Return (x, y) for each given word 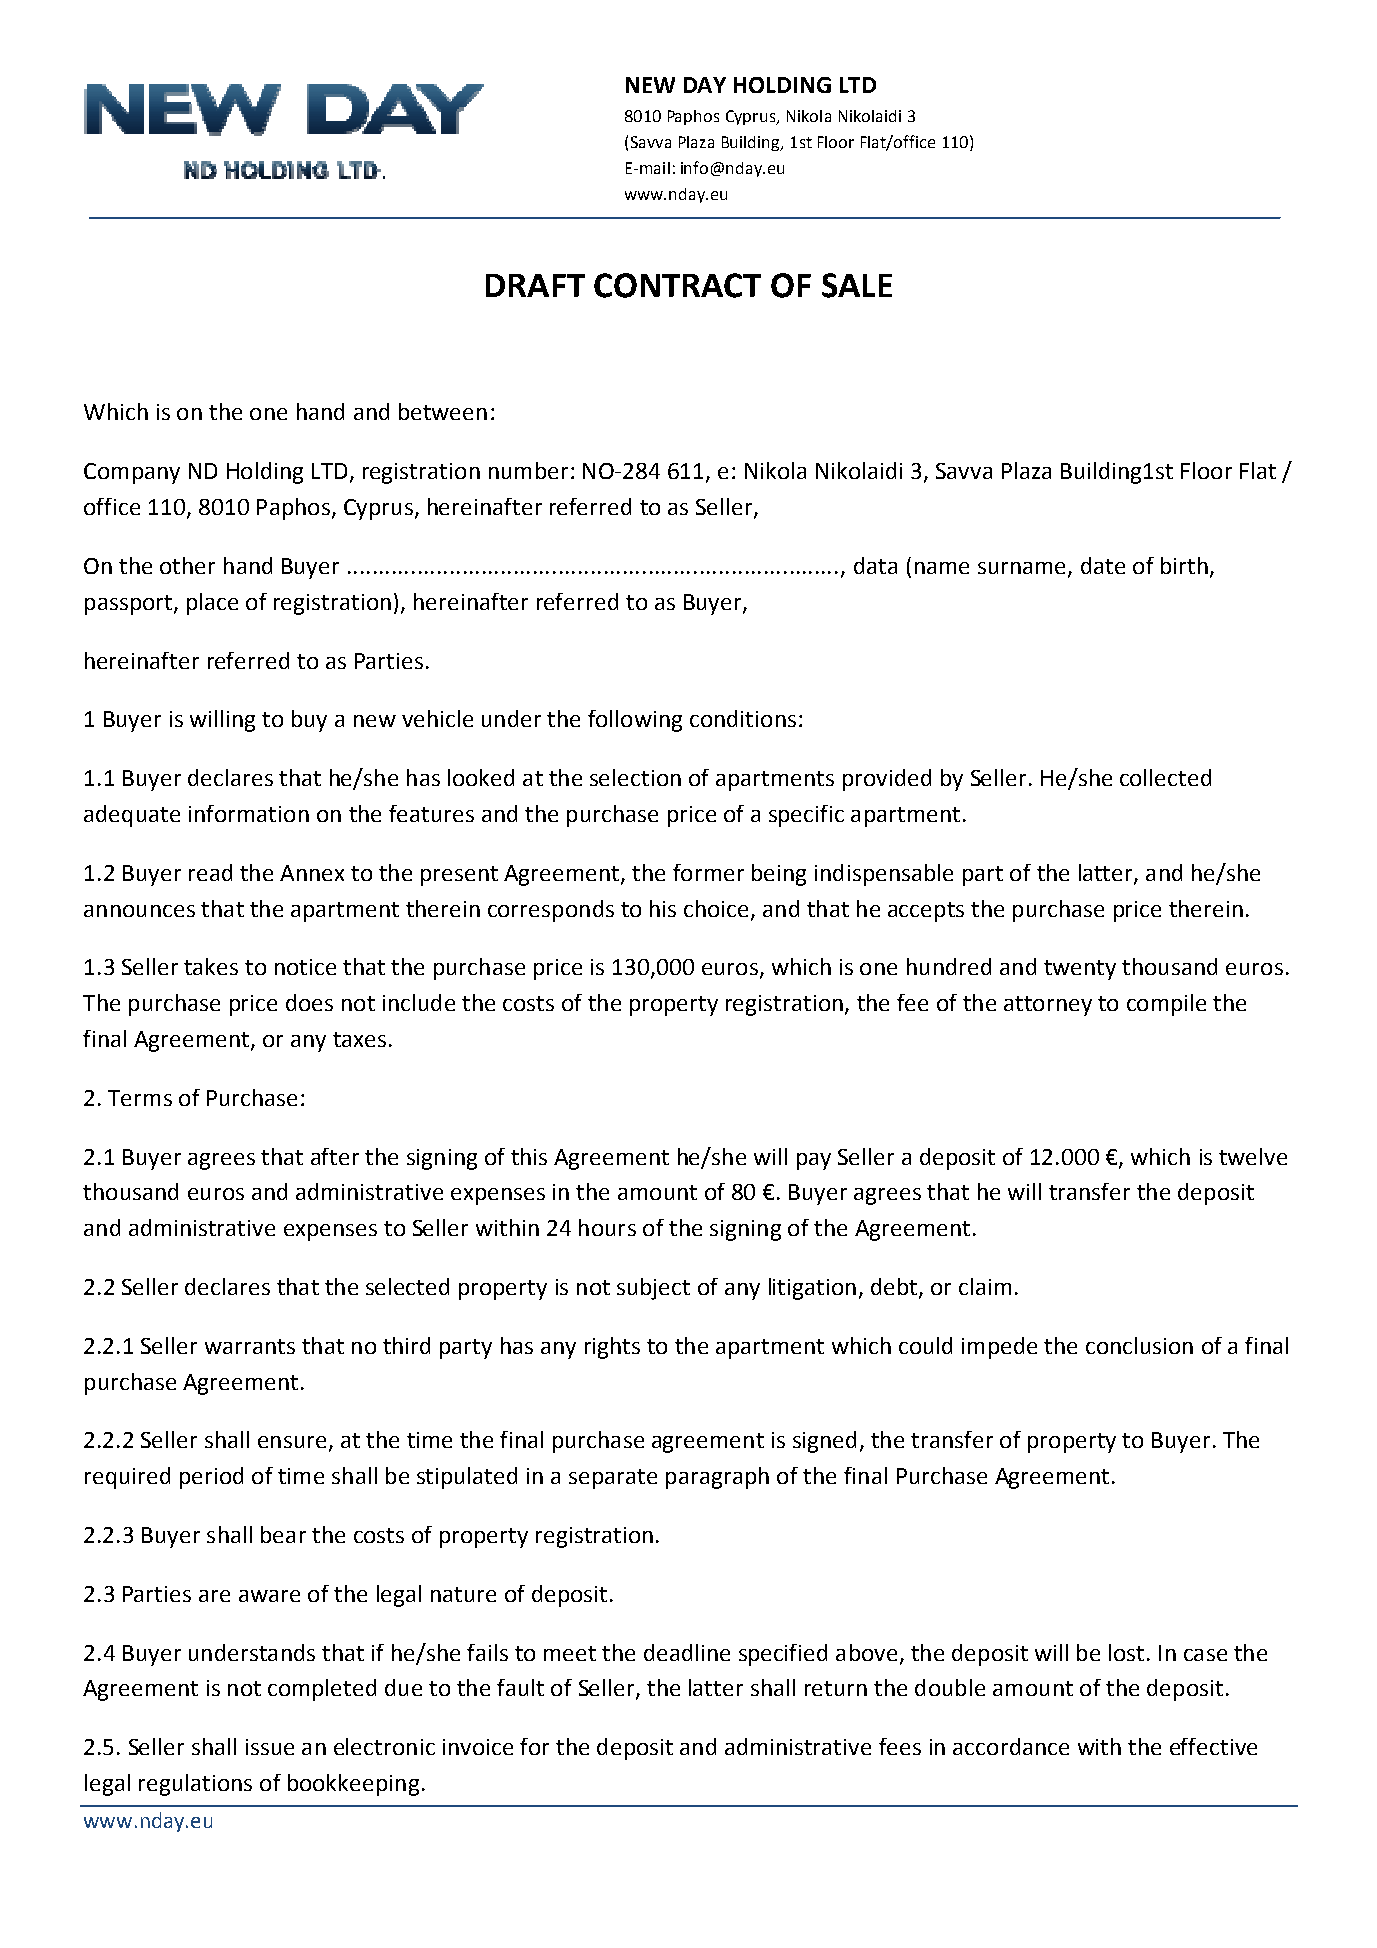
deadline (687, 1652)
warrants (250, 1346)
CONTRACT (677, 285)
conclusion (1139, 1345)
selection (635, 777)
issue (270, 1747)
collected (1165, 777)
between (443, 411)
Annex (312, 873)
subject (653, 1289)
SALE (857, 285)
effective (1213, 1746)
